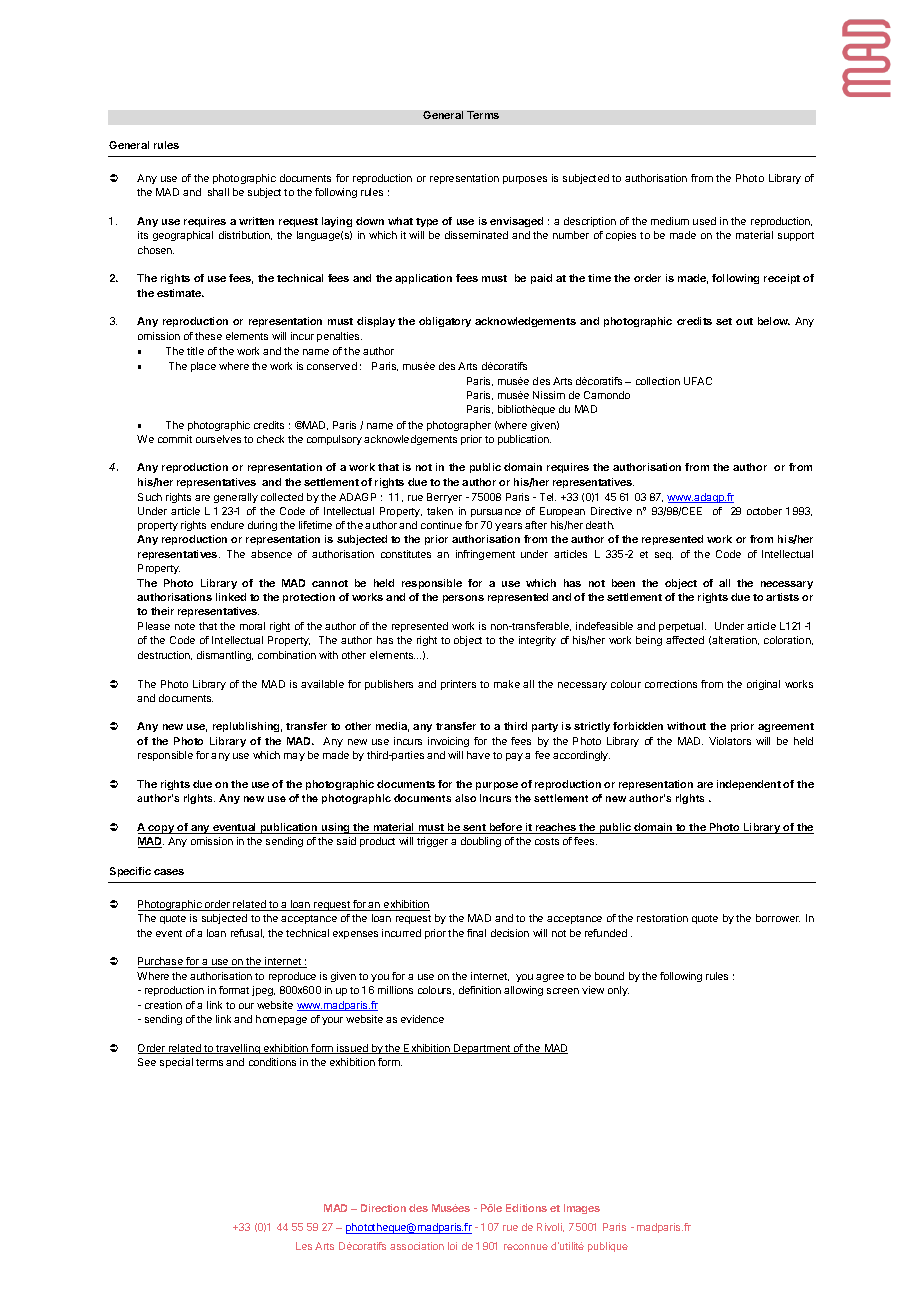  Describe the element at coordinates (582, 1209) in the document. I see `Images` at that location.
